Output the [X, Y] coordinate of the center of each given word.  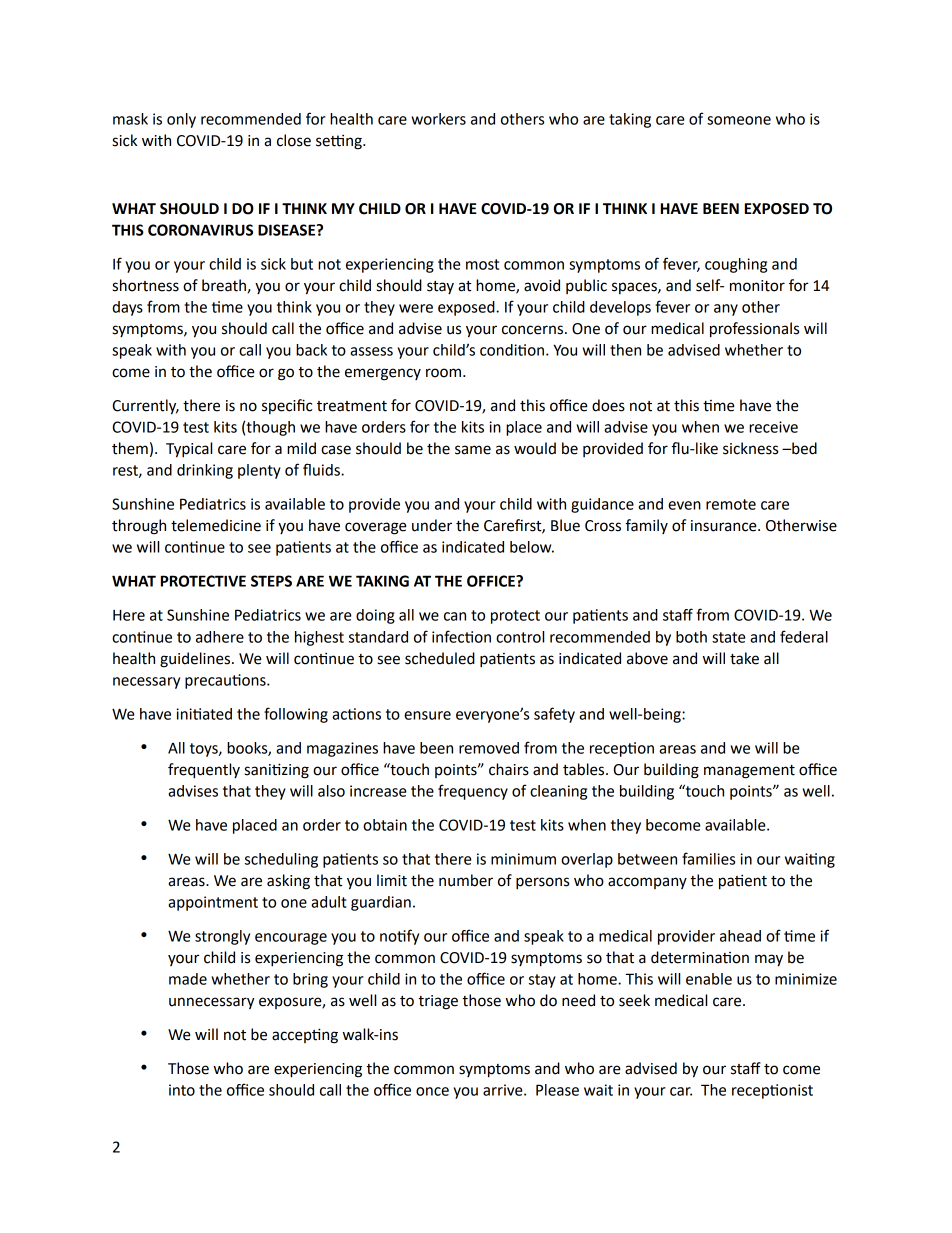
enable [709, 979]
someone [739, 120]
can [455, 616]
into [182, 1090]
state [729, 637]
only [181, 120]
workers [438, 119]
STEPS [271, 581]
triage [438, 1002]
